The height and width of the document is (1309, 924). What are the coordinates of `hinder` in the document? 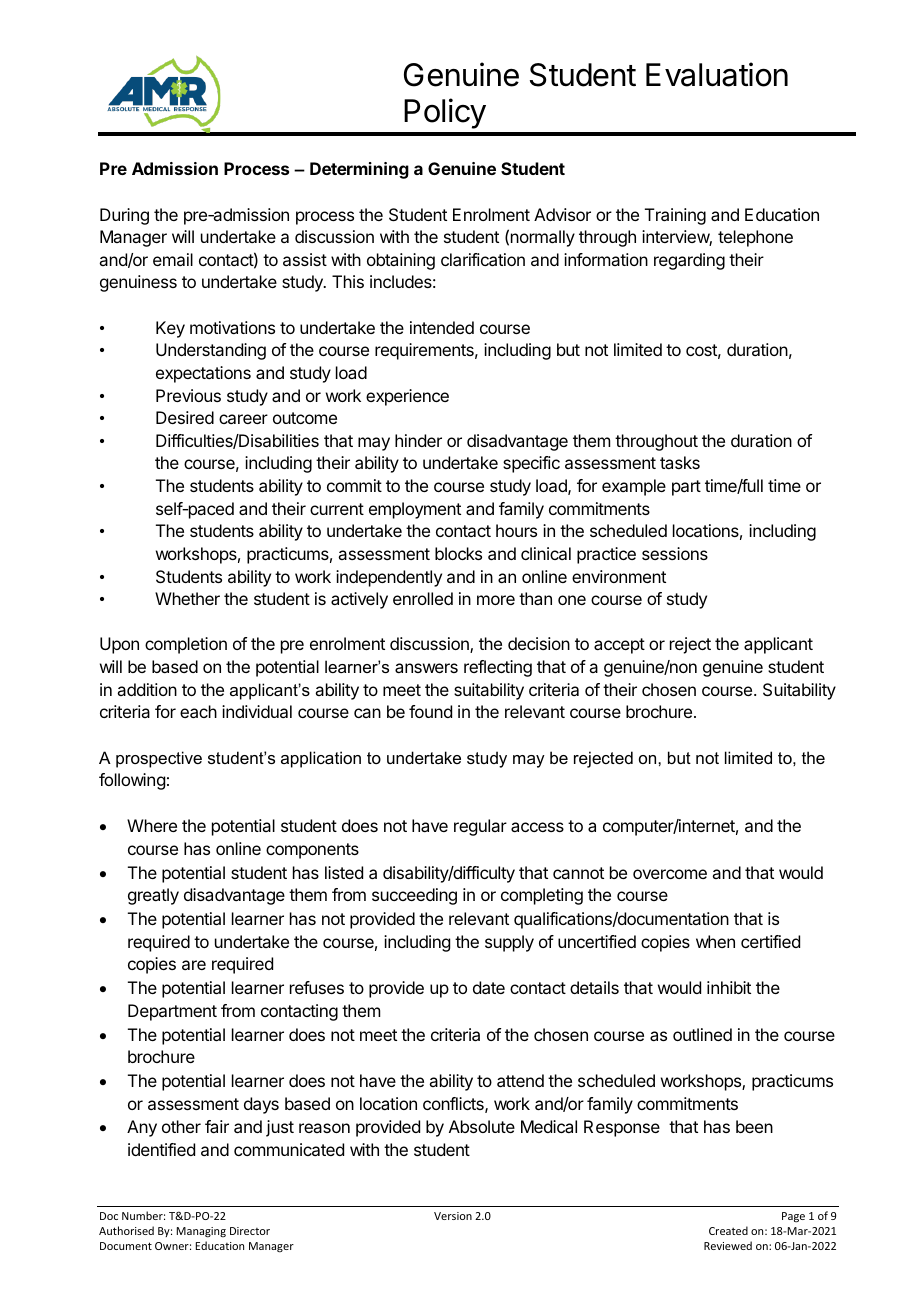 It's located at (418, 440).
